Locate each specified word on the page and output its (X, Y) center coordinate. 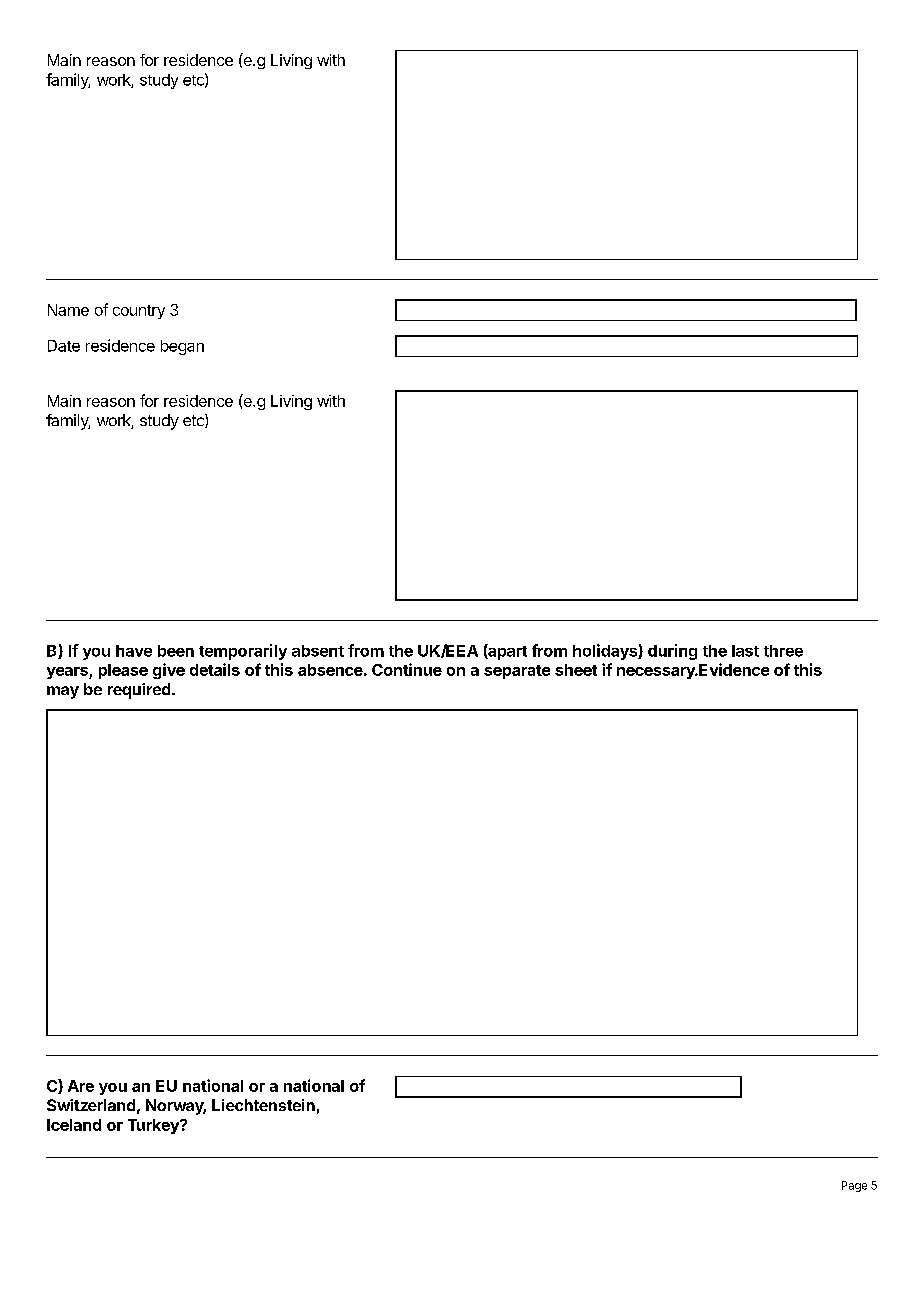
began (182, 347)
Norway (176, 1107)
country (139, 312)
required (140, 691)
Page (854, 1186)
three (783, 651)
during (672, 652)
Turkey (154, 1126)
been (176, 651)
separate (517, 672)
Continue (407, 669)
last (745, 651)
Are (81, 1086)
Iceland (74, 1125)
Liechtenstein (263, 1105)
